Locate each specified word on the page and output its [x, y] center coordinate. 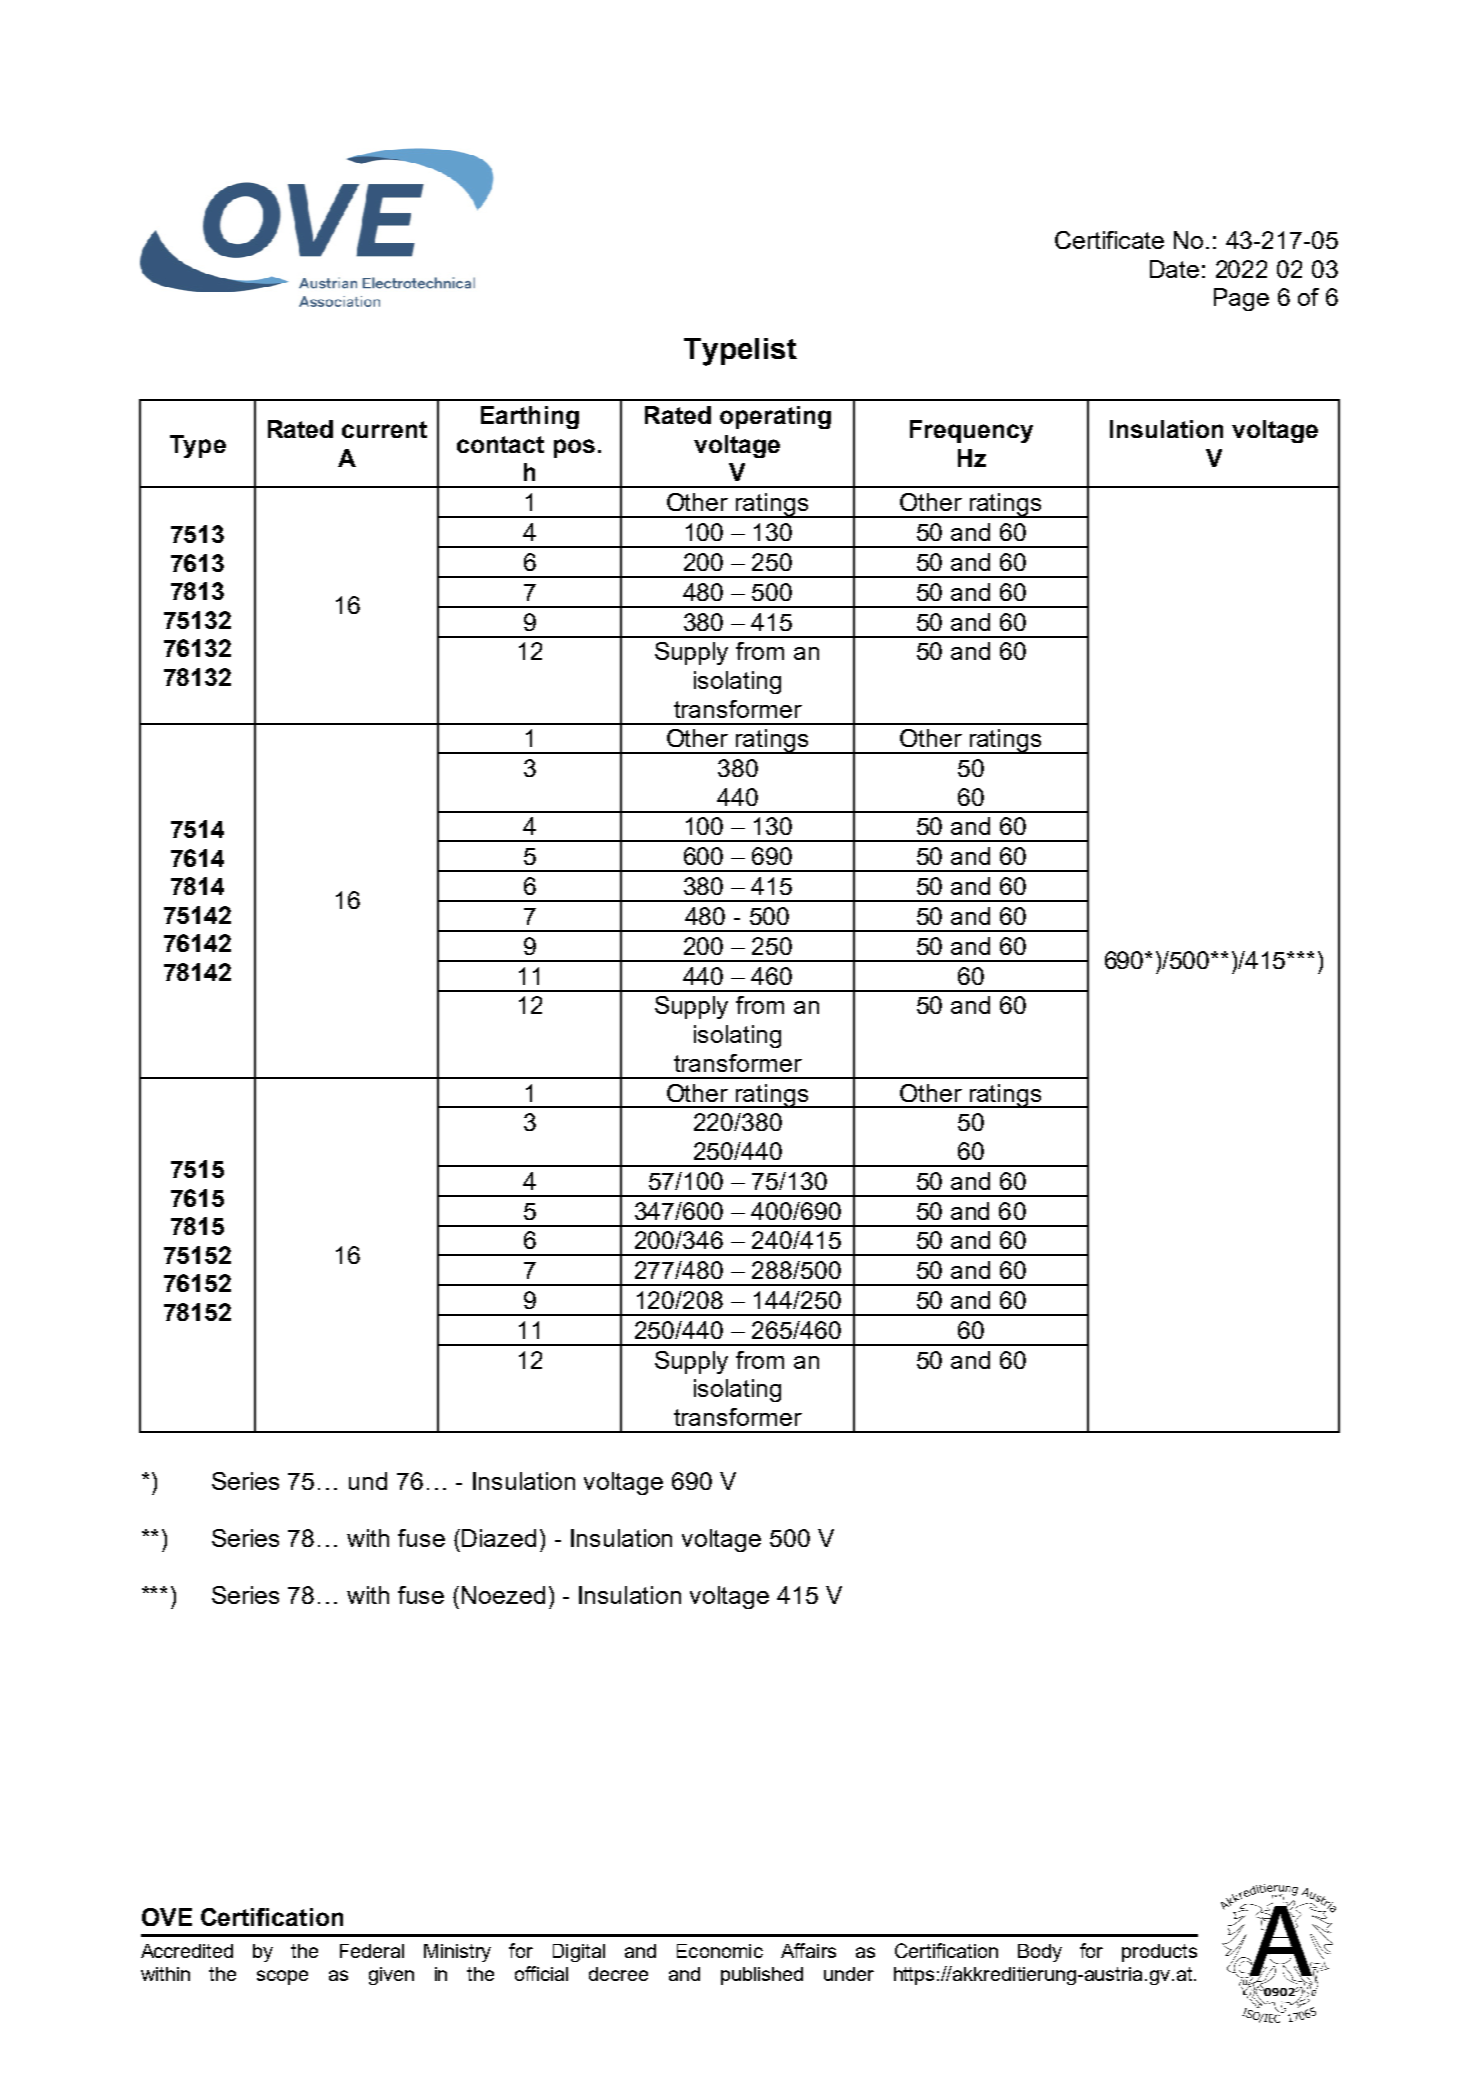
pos [574, 448]
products [1159, 1953]
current [384, 429]
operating [775, 417]
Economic [720, 1951]
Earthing [530, 417]
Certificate [1109, 240]
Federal [372, 1951]
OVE [167, 1917]
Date [1174, 269]
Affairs [808, 1950]
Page [1241, 299]
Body [1040, 1953]
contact [500, 444]
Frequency [971, 431]
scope [282, 1977]
